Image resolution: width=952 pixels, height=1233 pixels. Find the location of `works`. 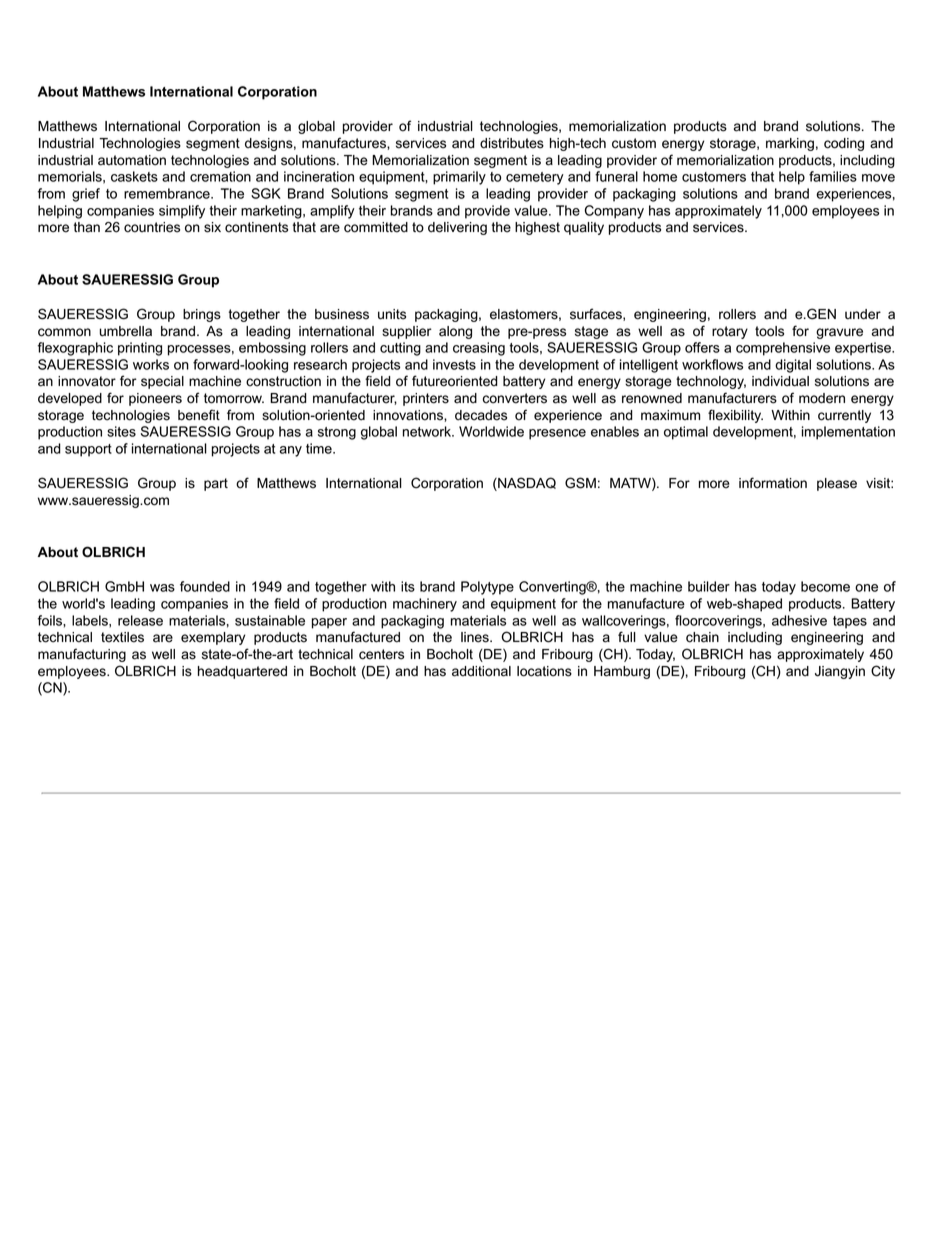

works is located at coordinates (151, 364).
